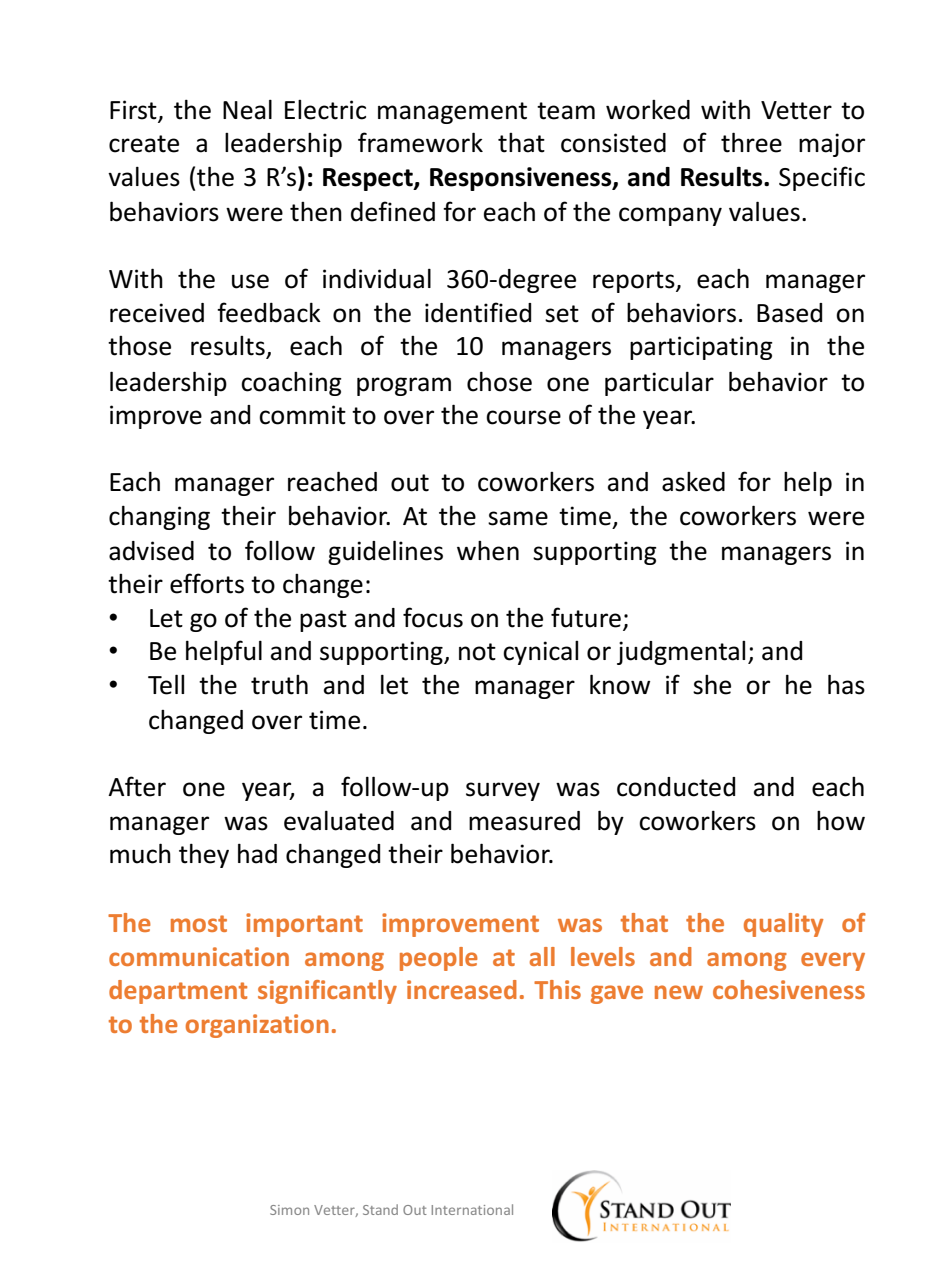  Describe the element at coordinates (472, 1209) in the screenshot. I see `International` at that location.
